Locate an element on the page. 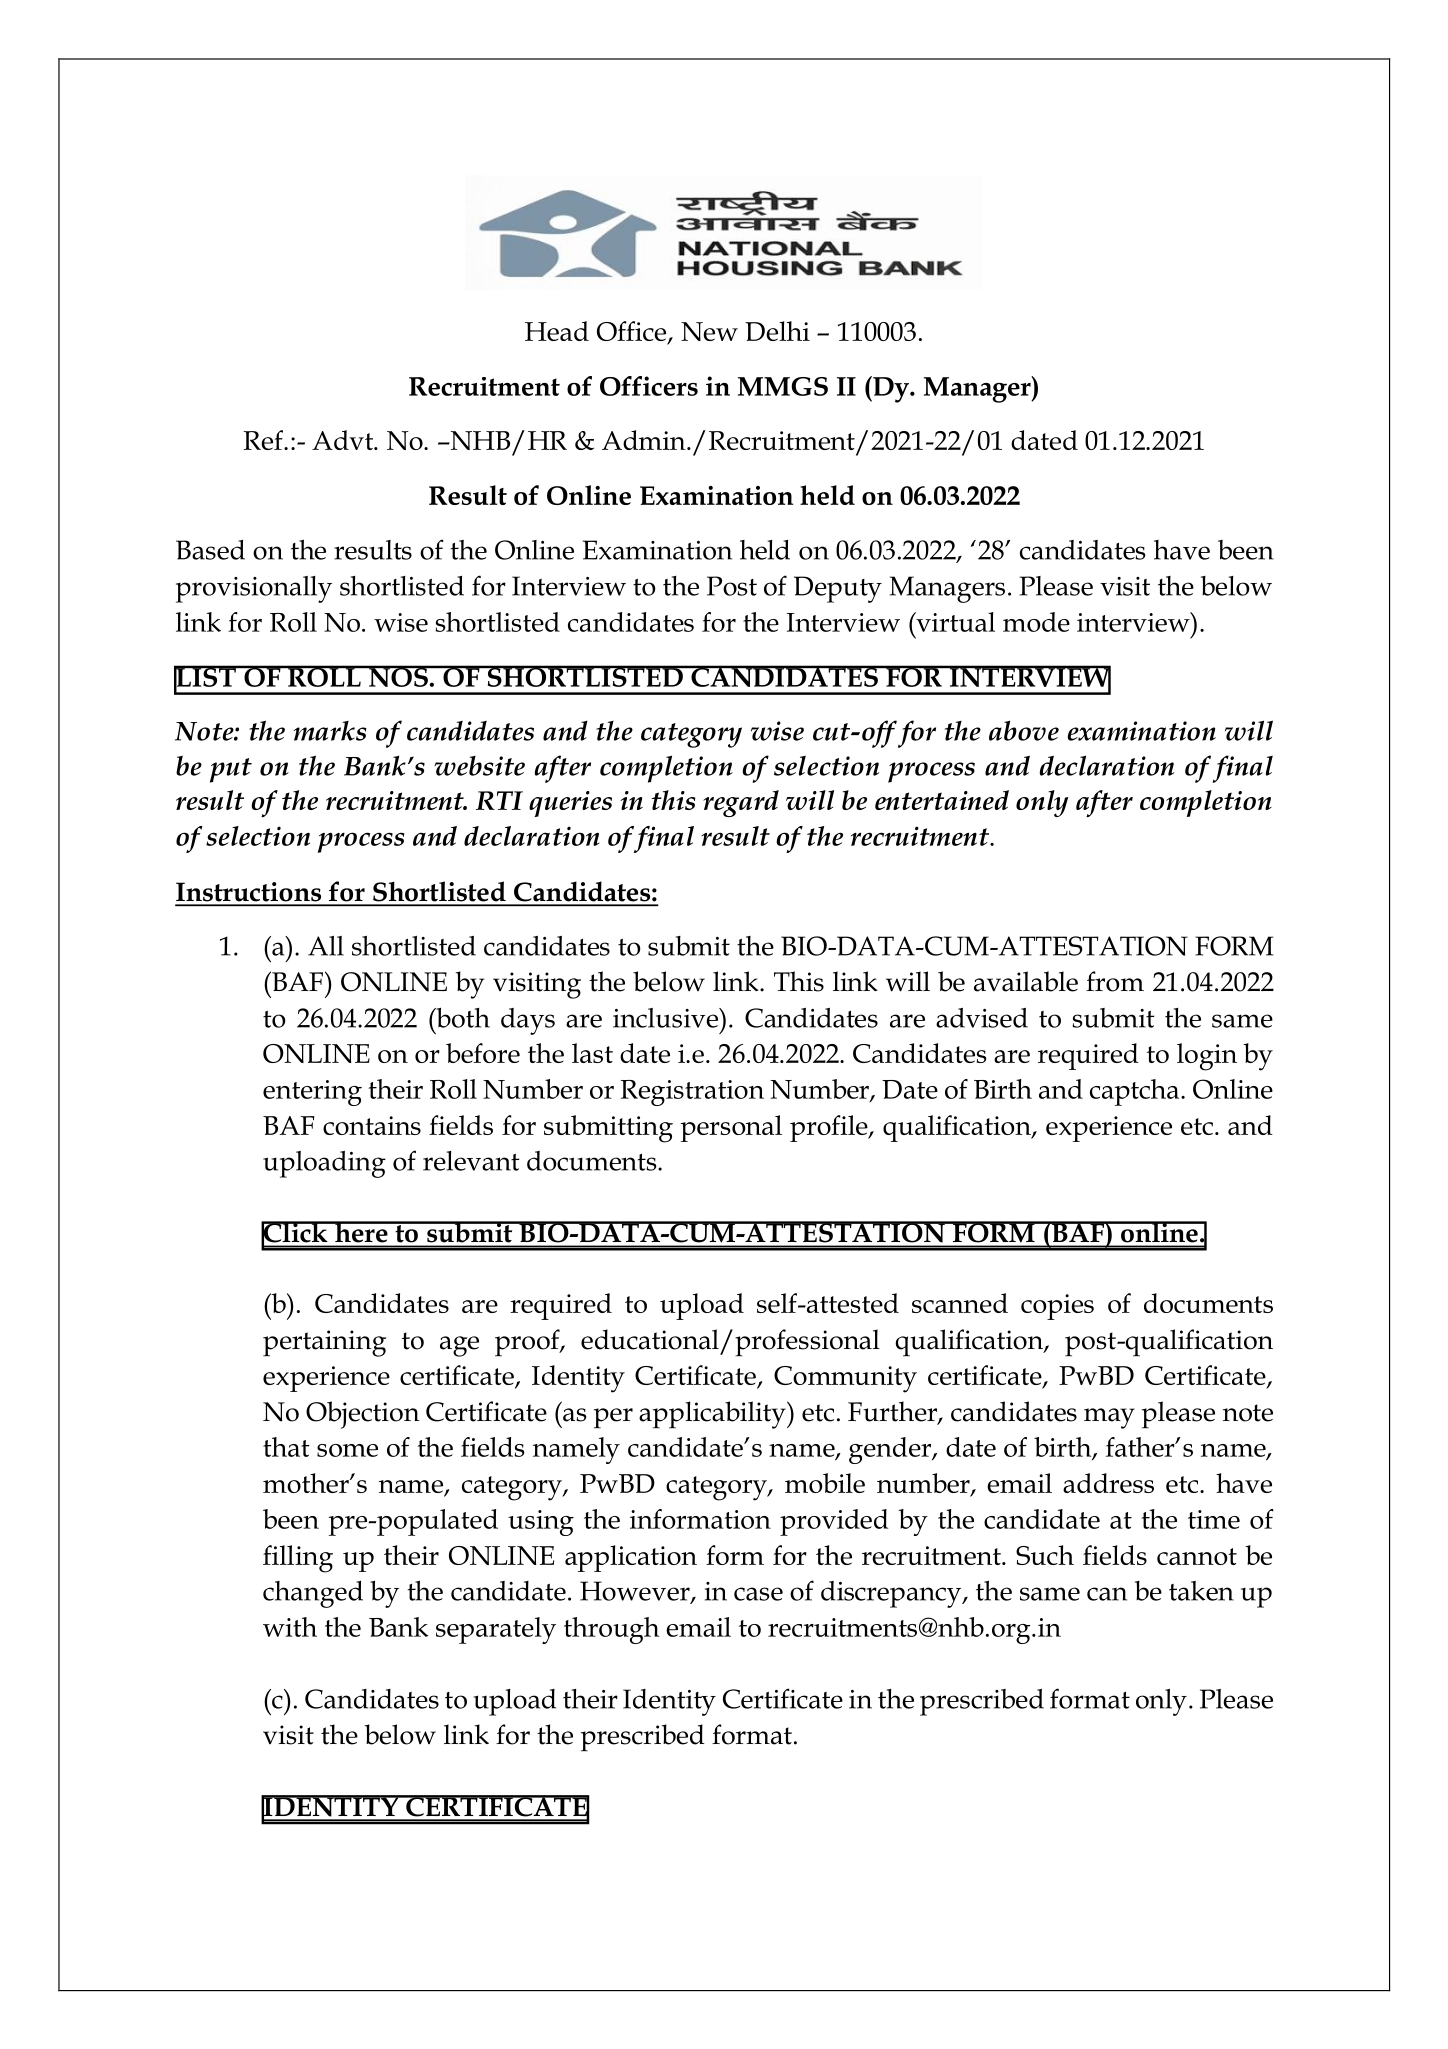 The width and height of the image is (1448, 2049). above is located at coordinates (1024, 731).
